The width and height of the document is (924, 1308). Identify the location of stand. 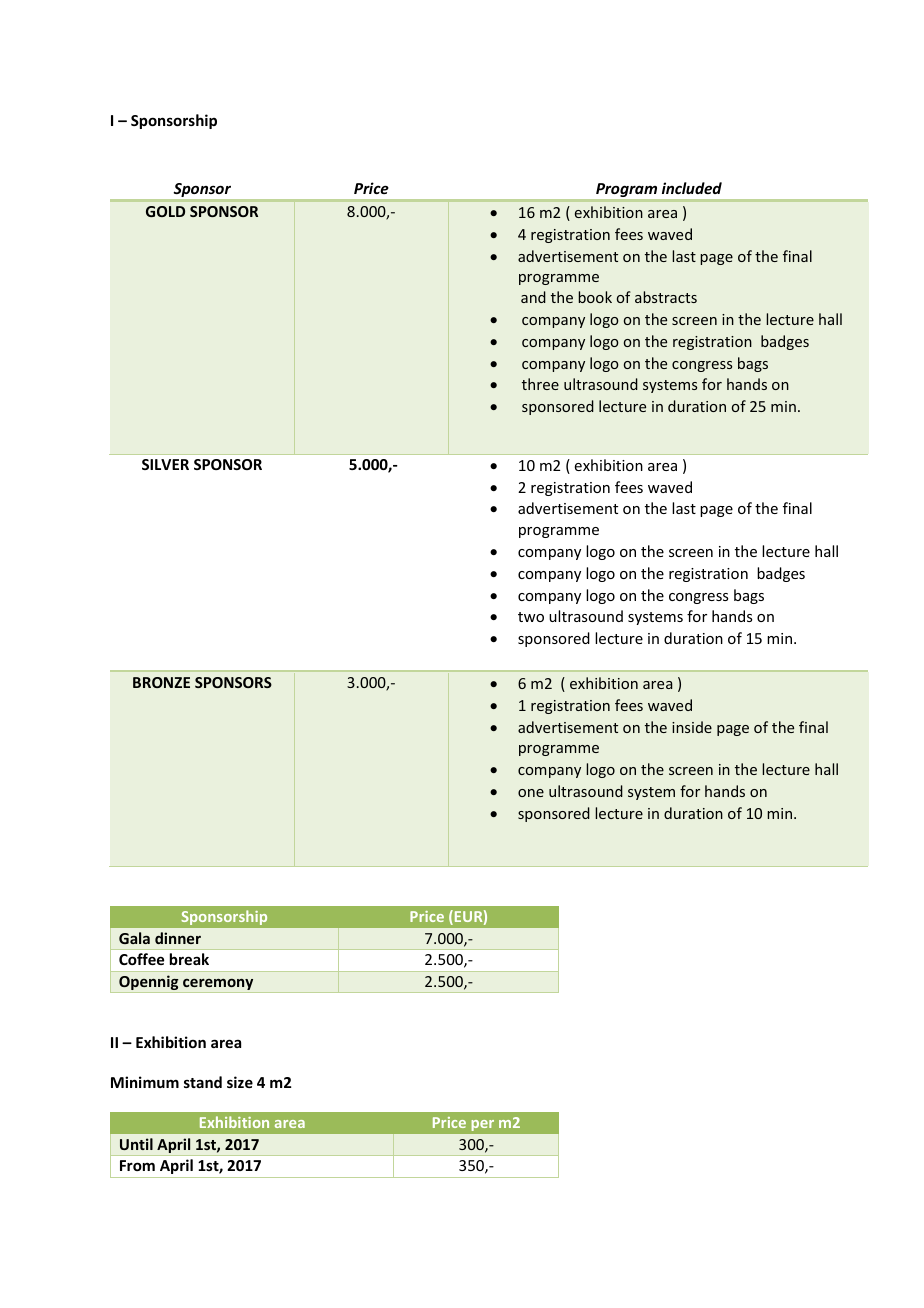
(203, 1082).
